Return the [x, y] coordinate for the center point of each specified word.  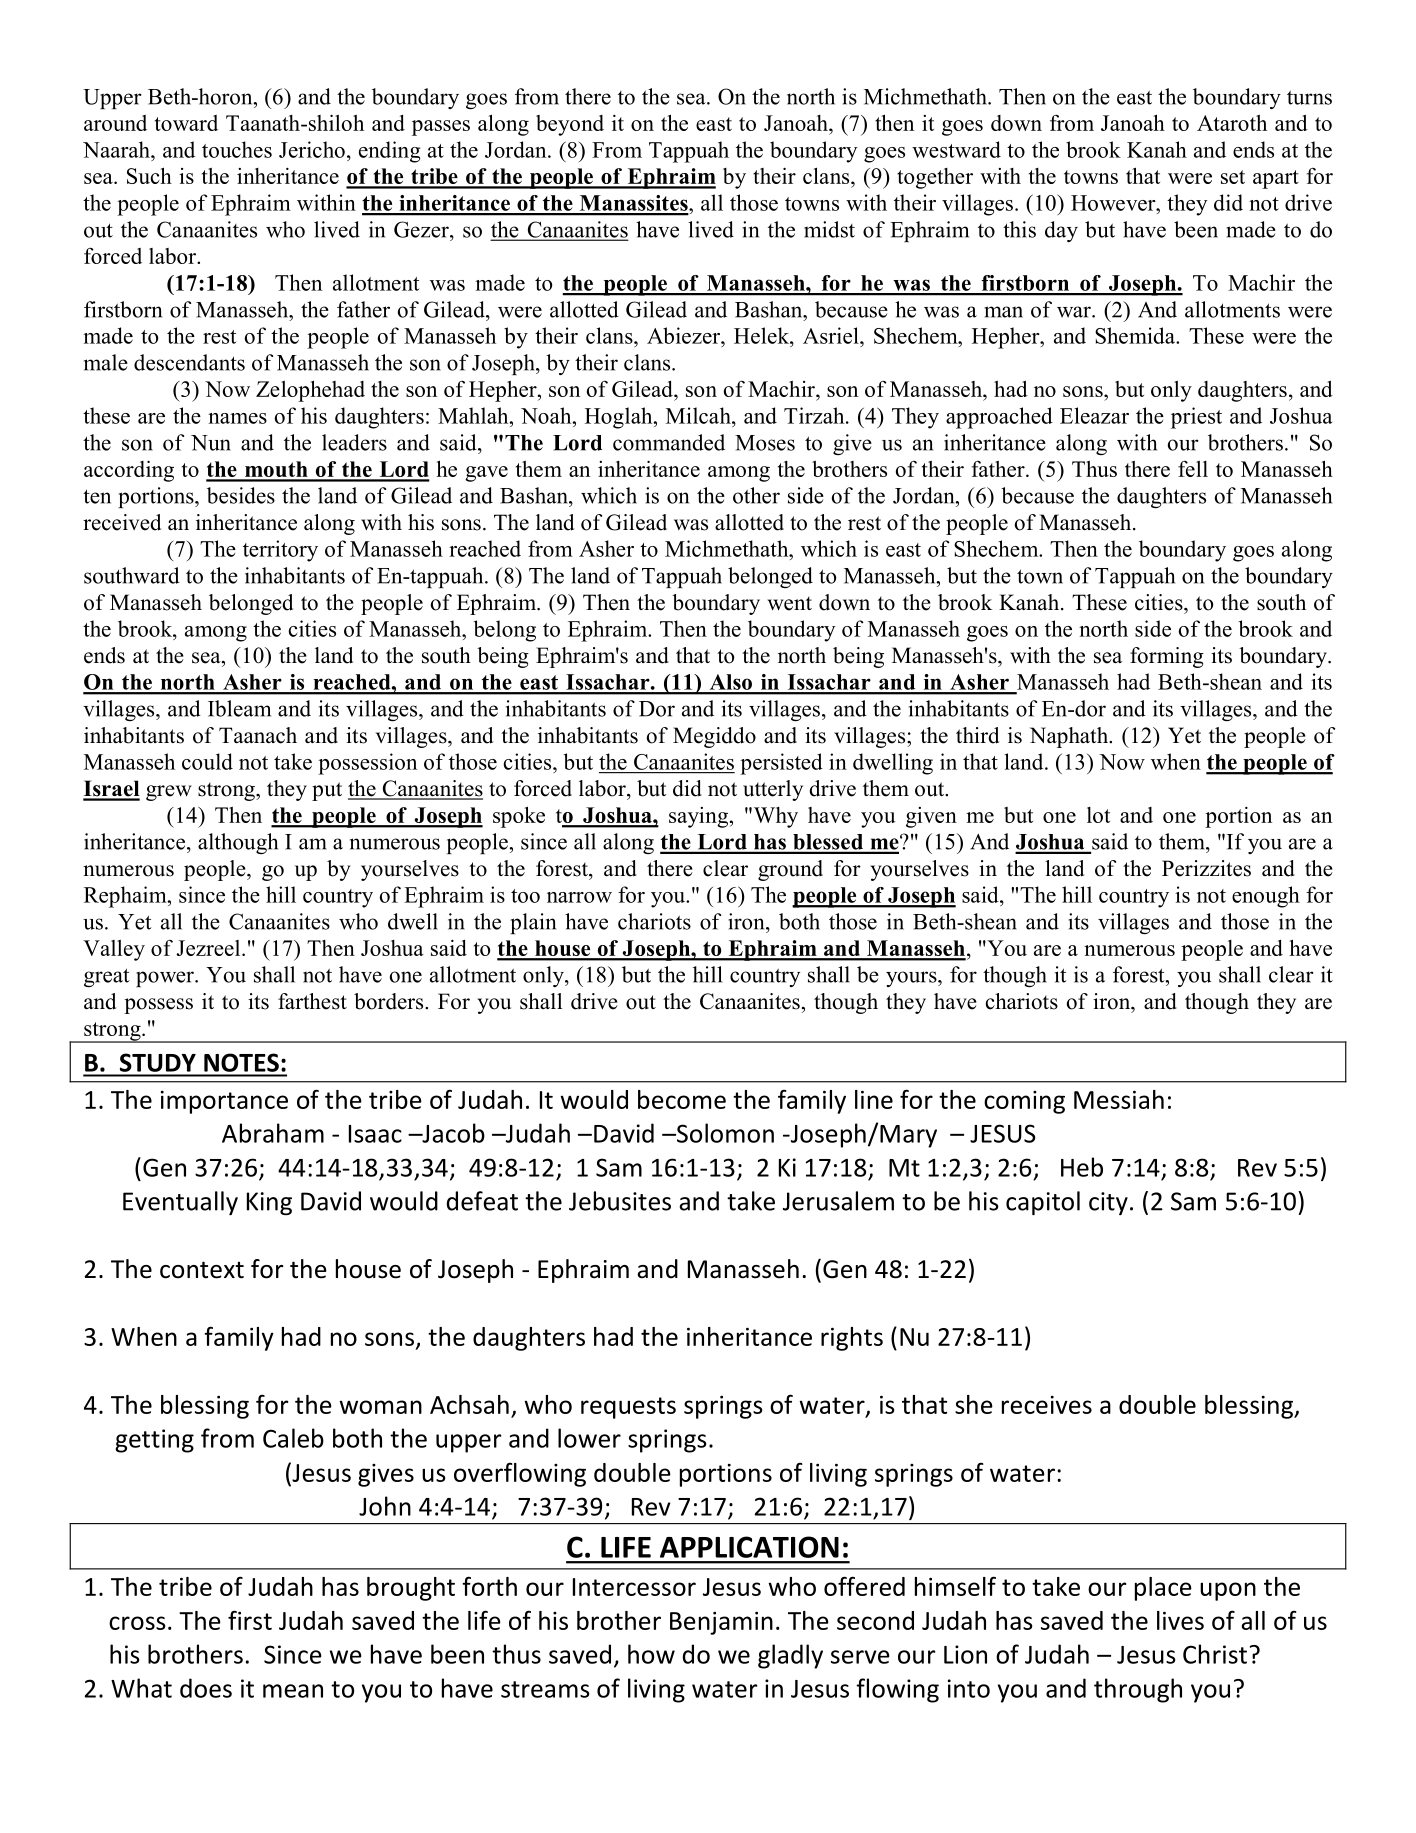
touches [237, 149]
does [206, 1688]
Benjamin [721, 1623]
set [1233, 177]
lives [1180, 1620]
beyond [570, 125]
